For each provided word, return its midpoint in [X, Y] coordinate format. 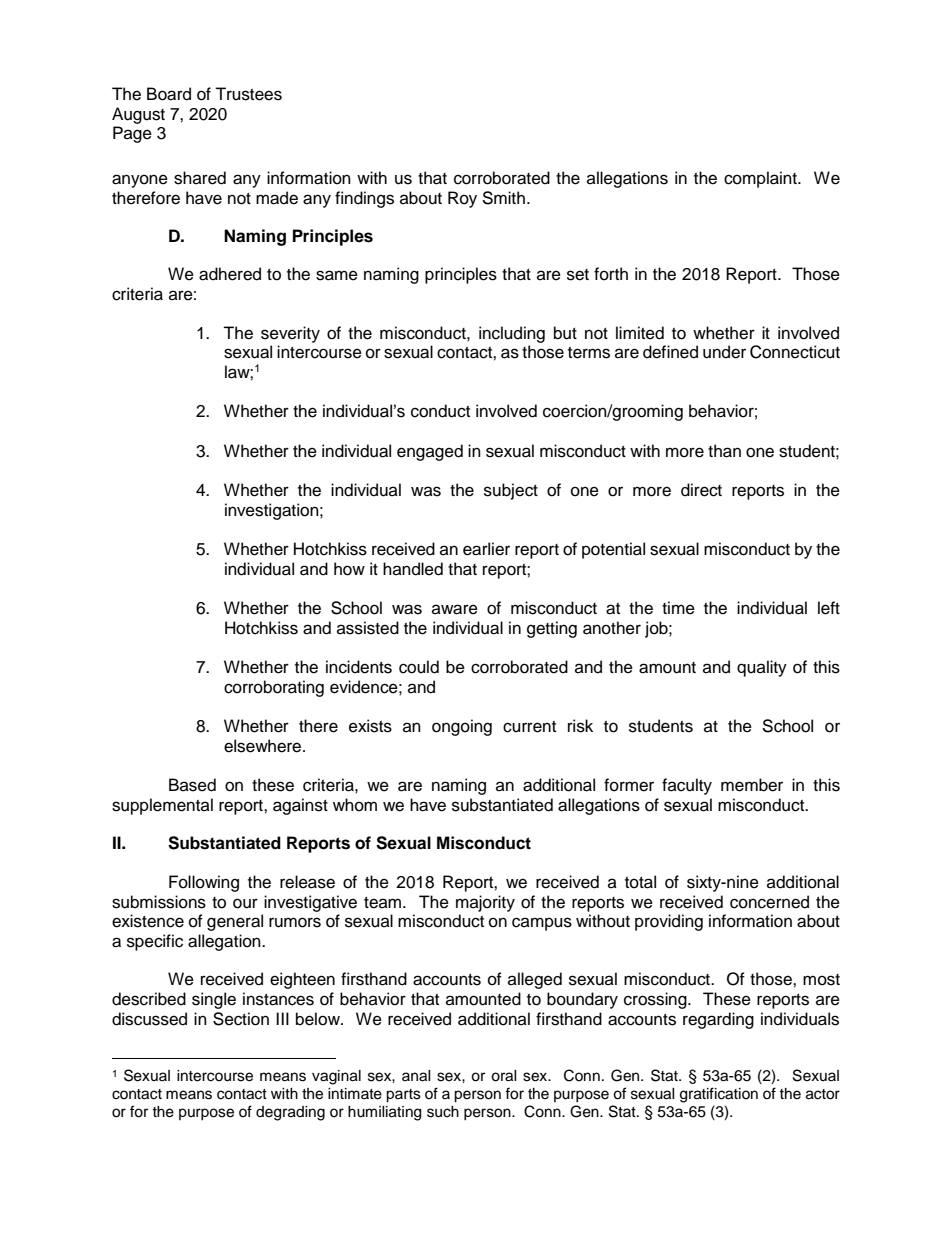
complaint [761, 179]
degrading [290, 1113]
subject [511, 491]
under [724, 352]
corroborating [274, 688]
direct [701, 490]
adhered [230, 274]
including [512, 334]
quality [762, 668]
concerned [769, 902]
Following [204, 883]
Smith [503, 198]
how [349, 569]
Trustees [248, 94]
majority [485, 903]
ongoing [462, 727]
